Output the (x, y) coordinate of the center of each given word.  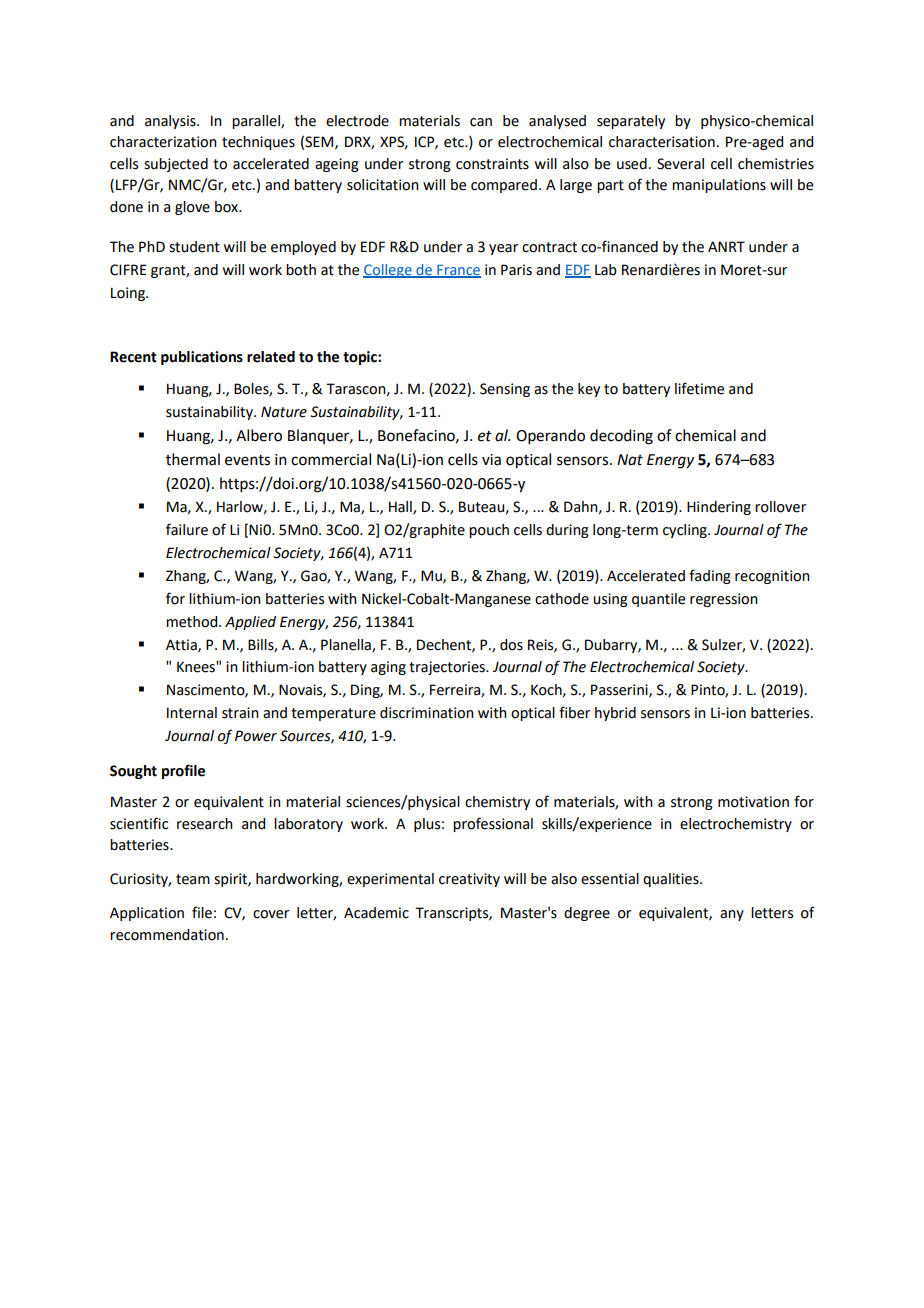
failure (187, 529)
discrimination (427, 713)
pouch (489, 531)
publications (202, 358)
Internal (192, 713)
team (193, 879)
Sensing (505, 390)
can (481, 122)
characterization (163, 142)
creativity (469, 880)
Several (680, 164)
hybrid (615, 714)
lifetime (699, 388)
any (732, 915)
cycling (686, 531)
